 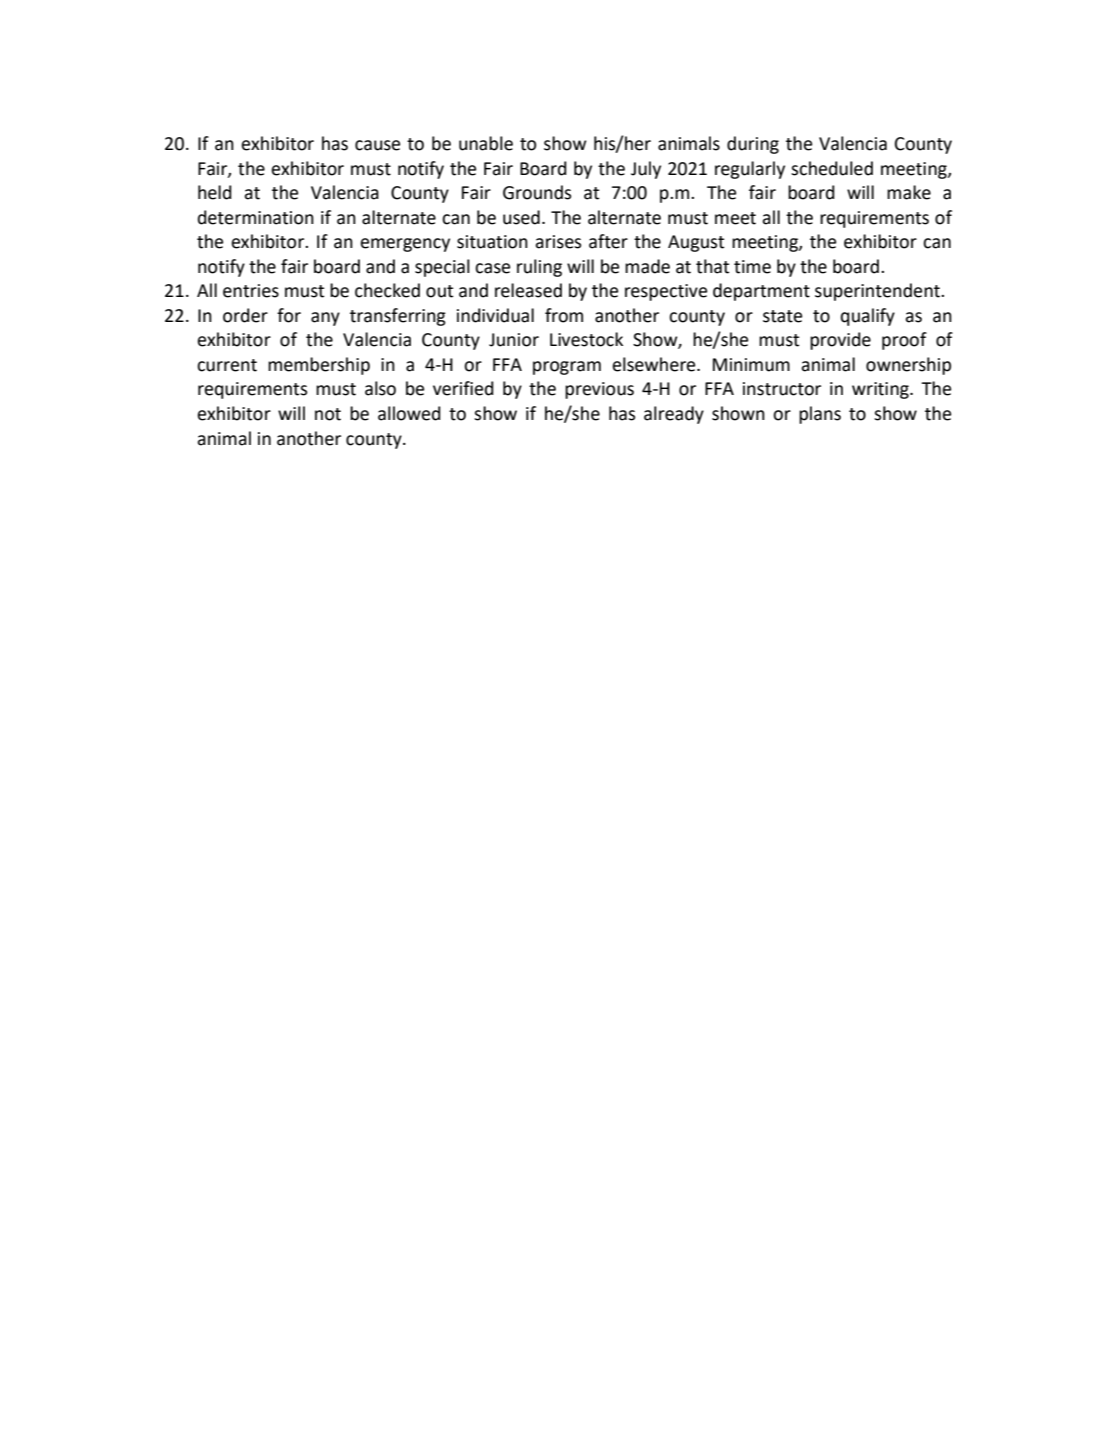 I want to click on during, so click(x=753, y=145).
